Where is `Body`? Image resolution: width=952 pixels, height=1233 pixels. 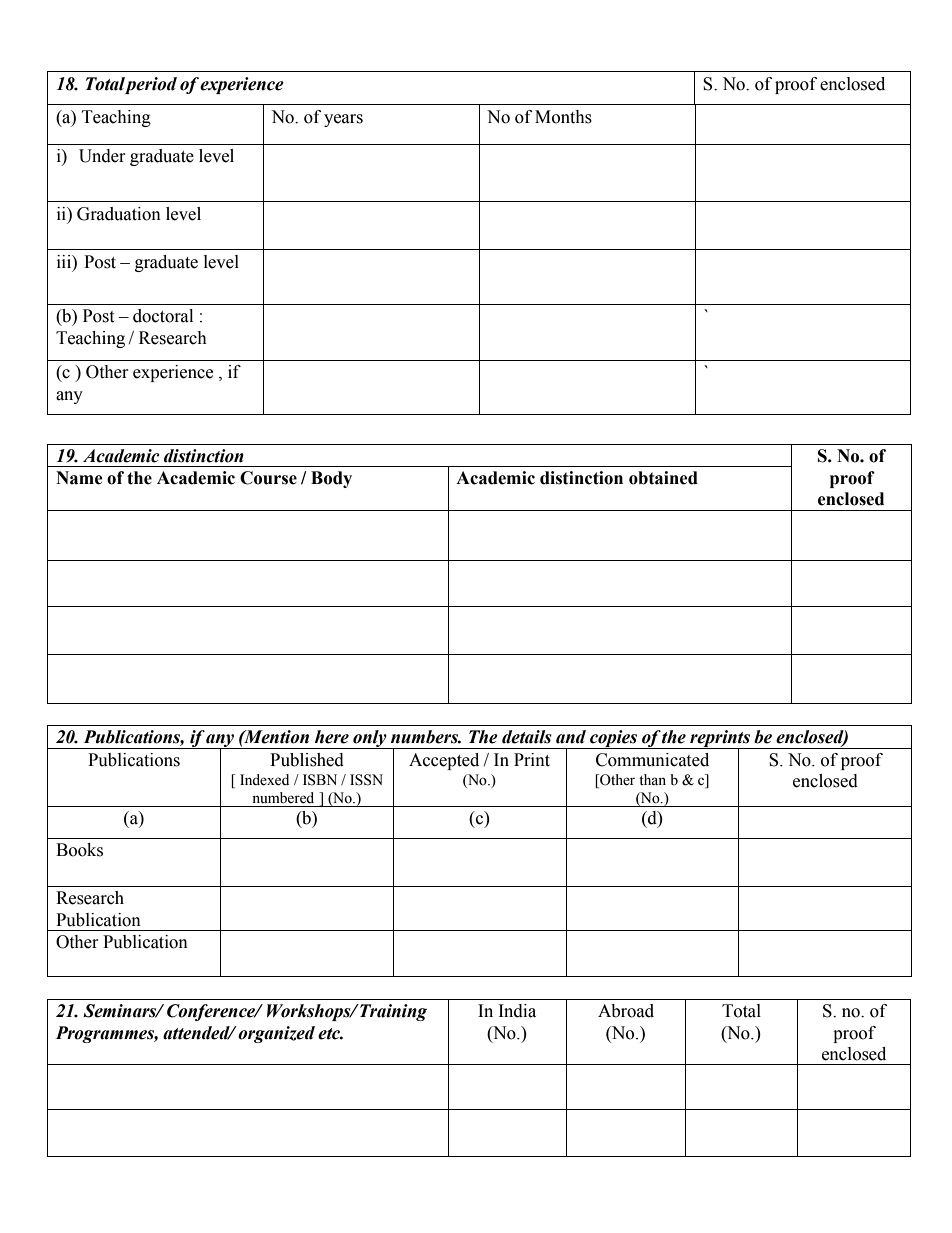 Body is located at coordinates (331, 479).
